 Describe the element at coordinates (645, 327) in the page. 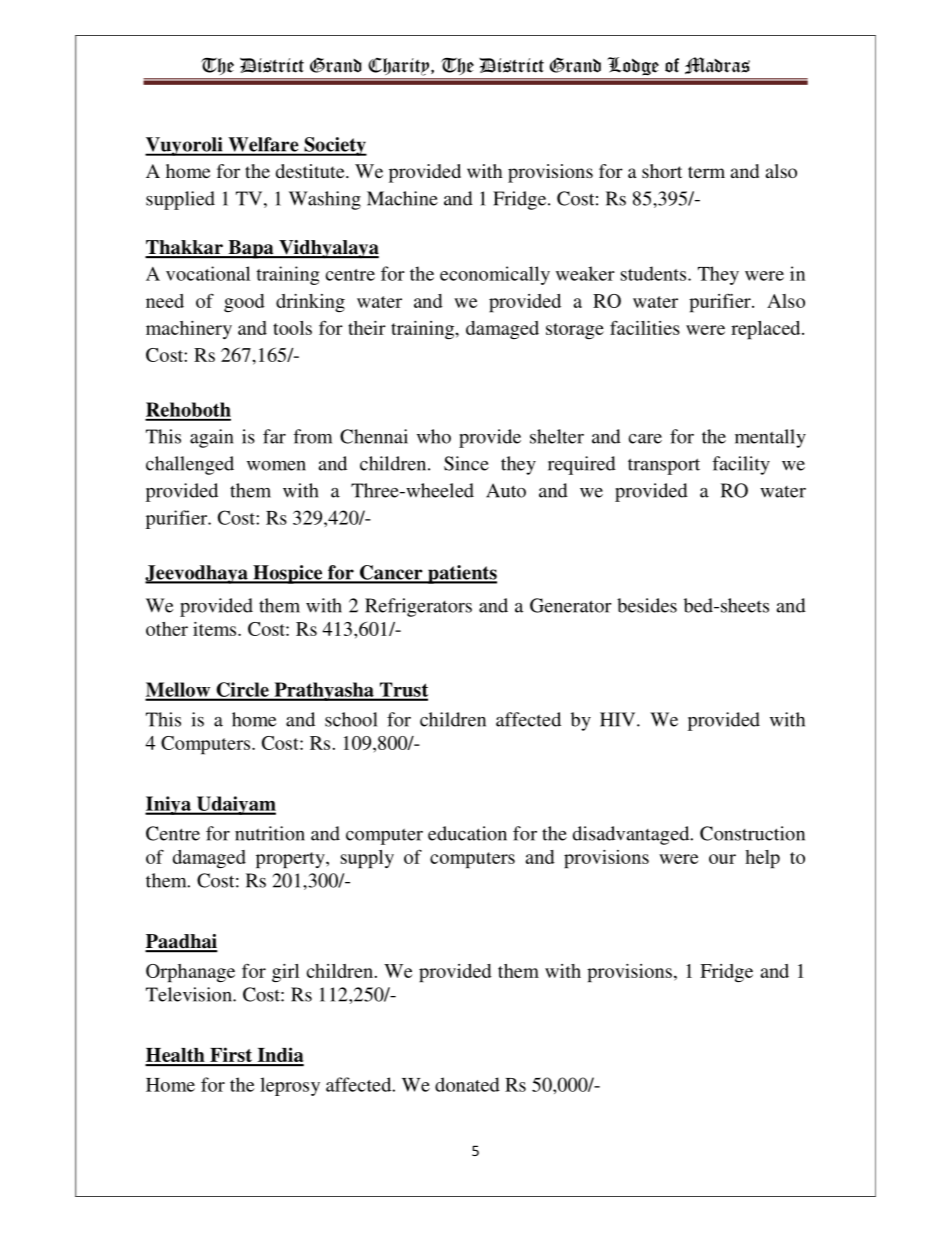

I see `facilities` at that location.
